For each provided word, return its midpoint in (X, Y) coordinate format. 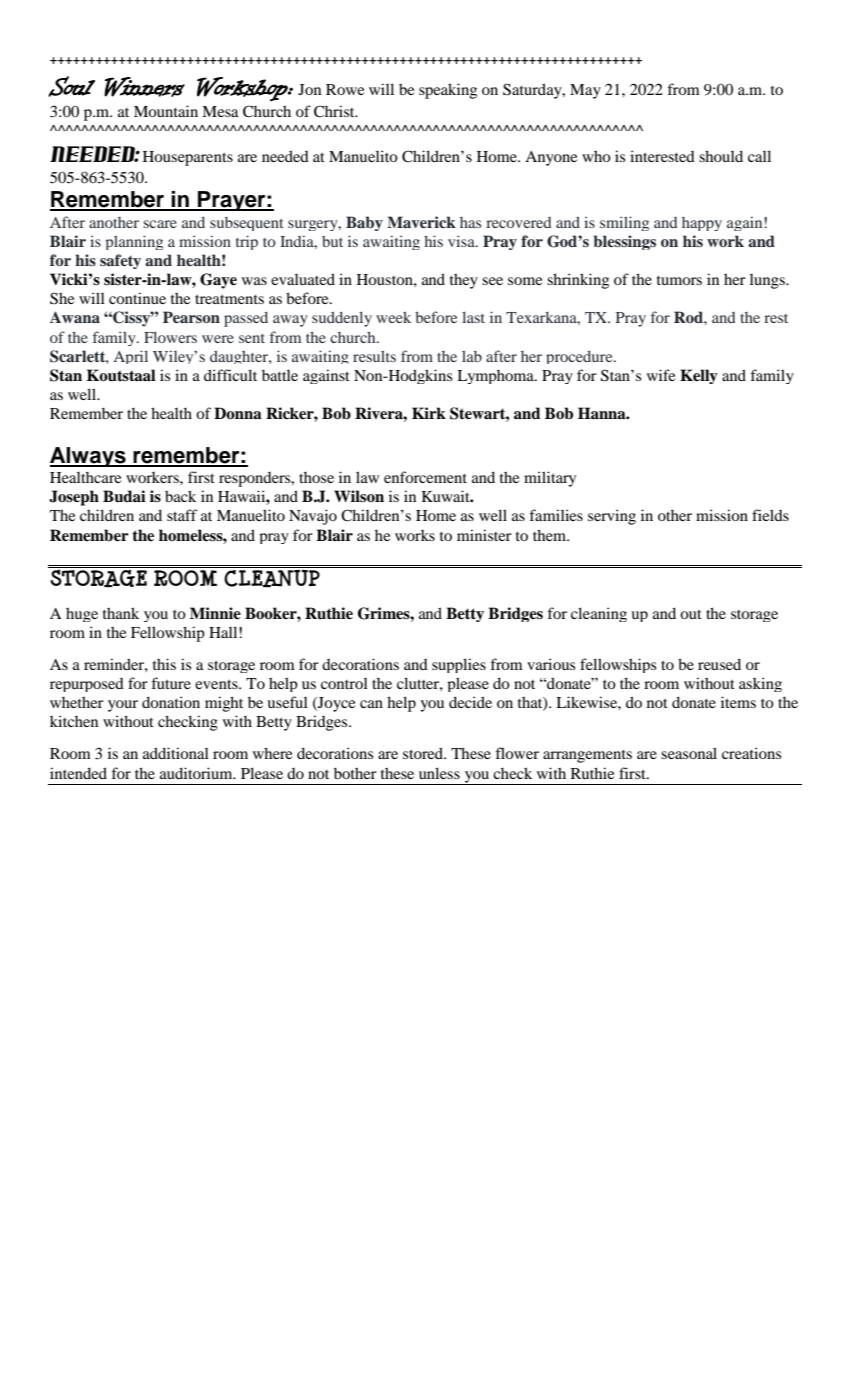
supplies (459, 665)
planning (134, 242)
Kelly (699, 376)
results (374, 356)
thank (121, 613)
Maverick (421, 222)
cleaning (599, 614)
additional (176, 753)
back (180, 496)
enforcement (425, 477)
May (585, 91)
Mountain (166, 111)
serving (612, 517)
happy (702, 224)
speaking (448, 91)
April (130, 357)
